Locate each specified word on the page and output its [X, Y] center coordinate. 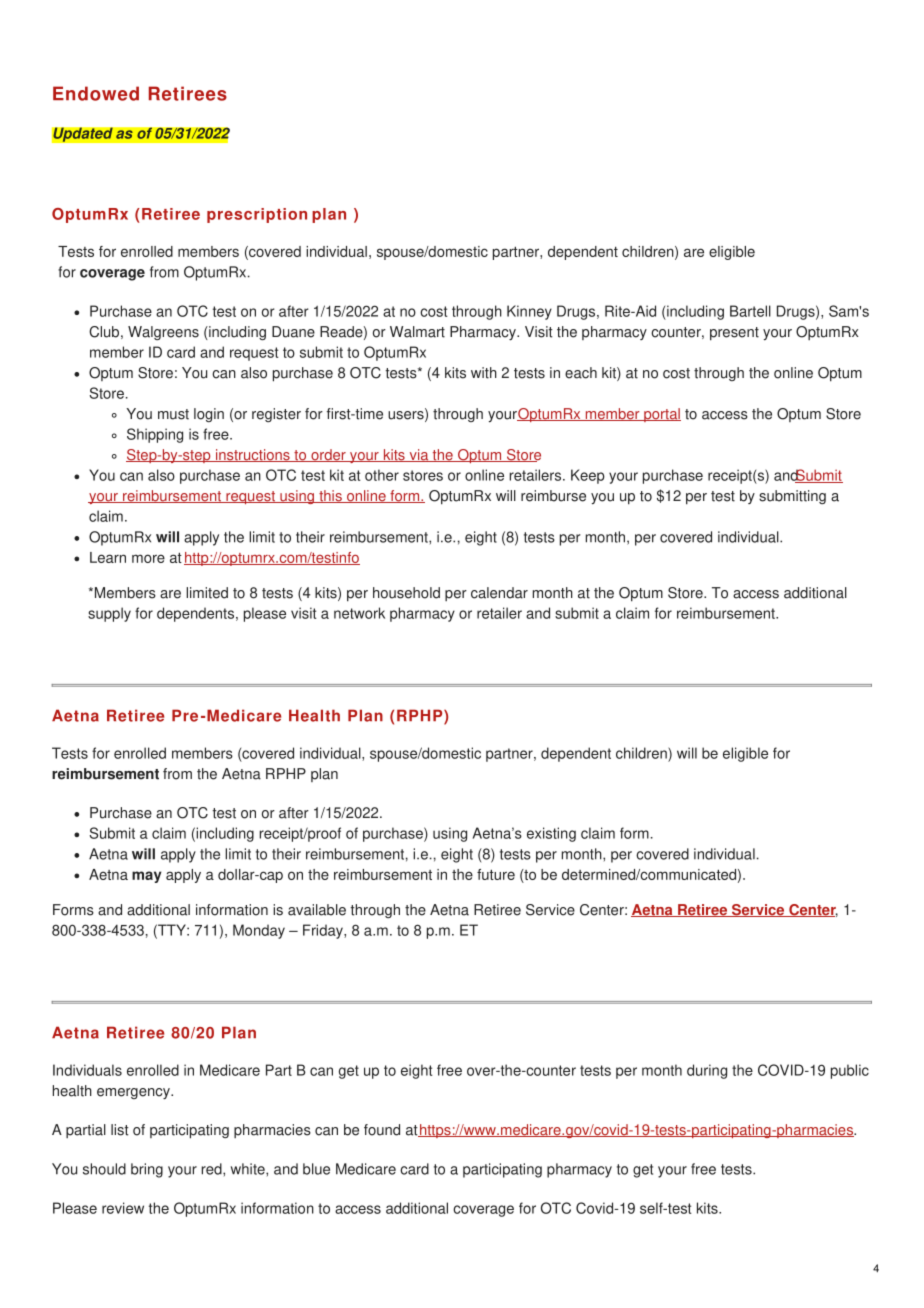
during [707, 1071]
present [734, 334]
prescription [257, 215]
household [406, 593]
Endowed [96, 93]
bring [147, 1170]
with [484, 373]
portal [661, 415]
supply [109, 614]
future [496, 874]
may [147, 877]
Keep [588, 476]
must [173, 414]
